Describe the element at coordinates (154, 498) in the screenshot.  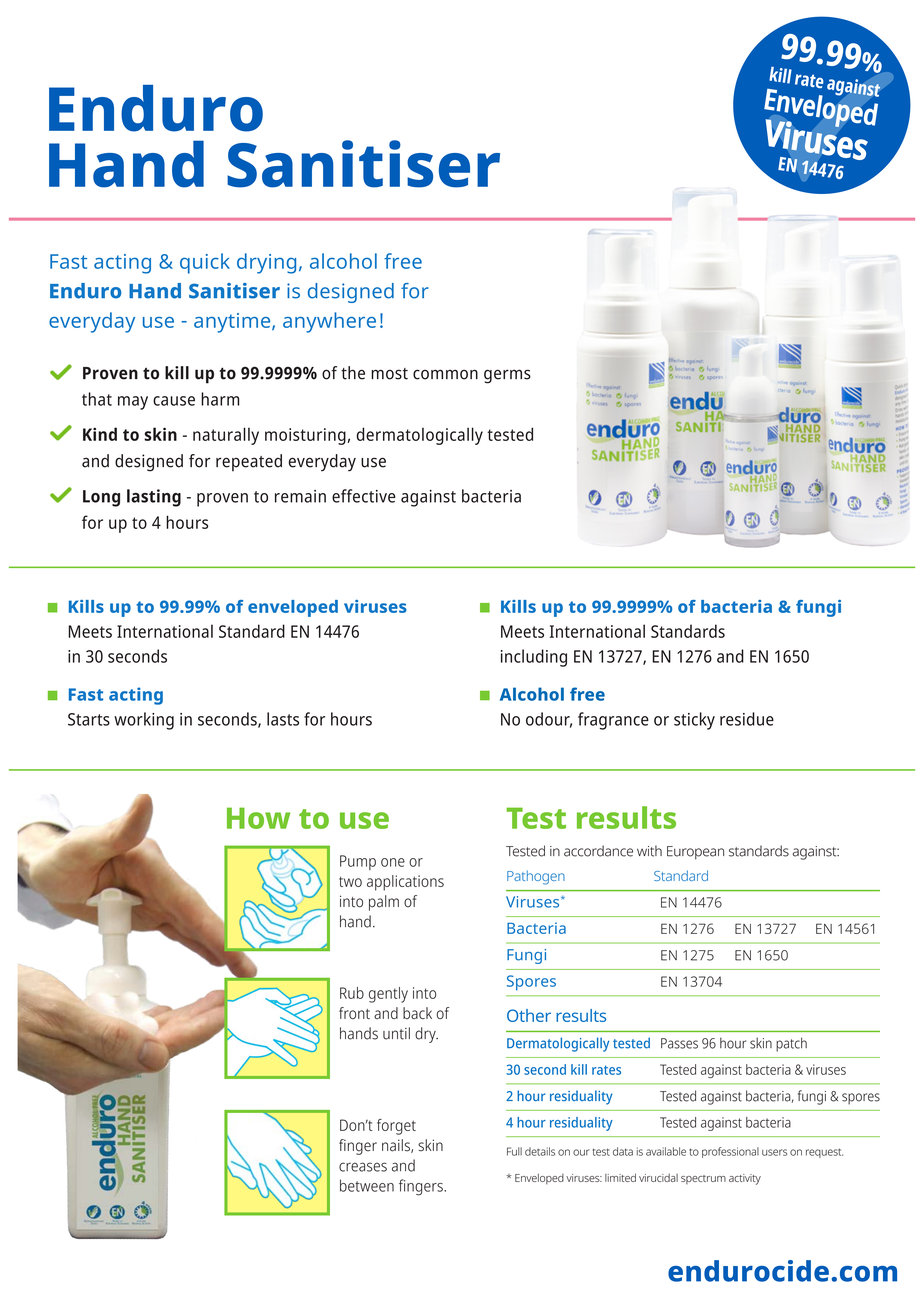
I see `lasting` at that location.
